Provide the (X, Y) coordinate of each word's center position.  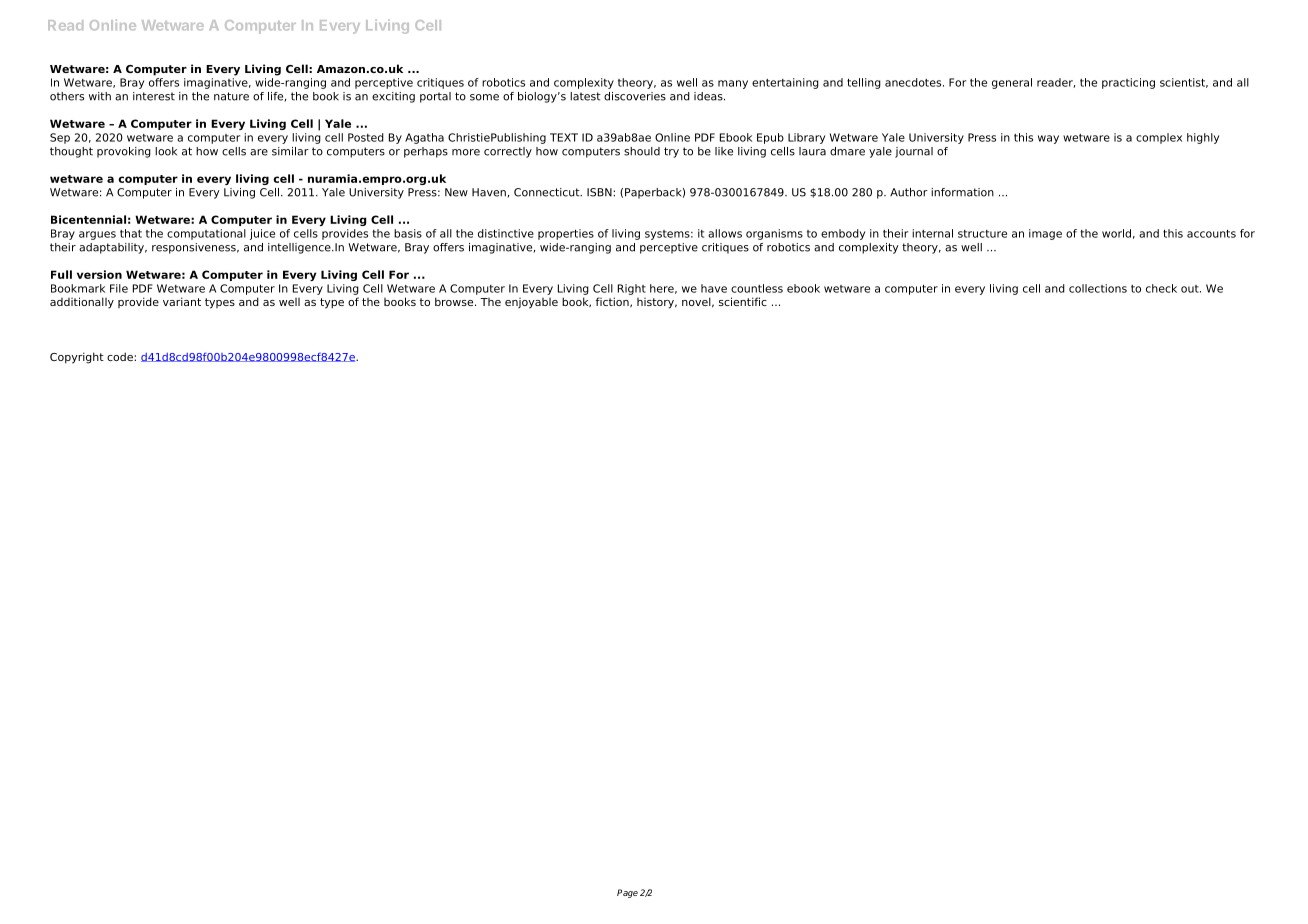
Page (627, 893)
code (121, 356)
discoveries (635, 96)
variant (182, 301)
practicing (1128, 83)
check (1161, 288)
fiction (613, 302)
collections (1098, 288)
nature (231, 96)
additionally (82, 303)
